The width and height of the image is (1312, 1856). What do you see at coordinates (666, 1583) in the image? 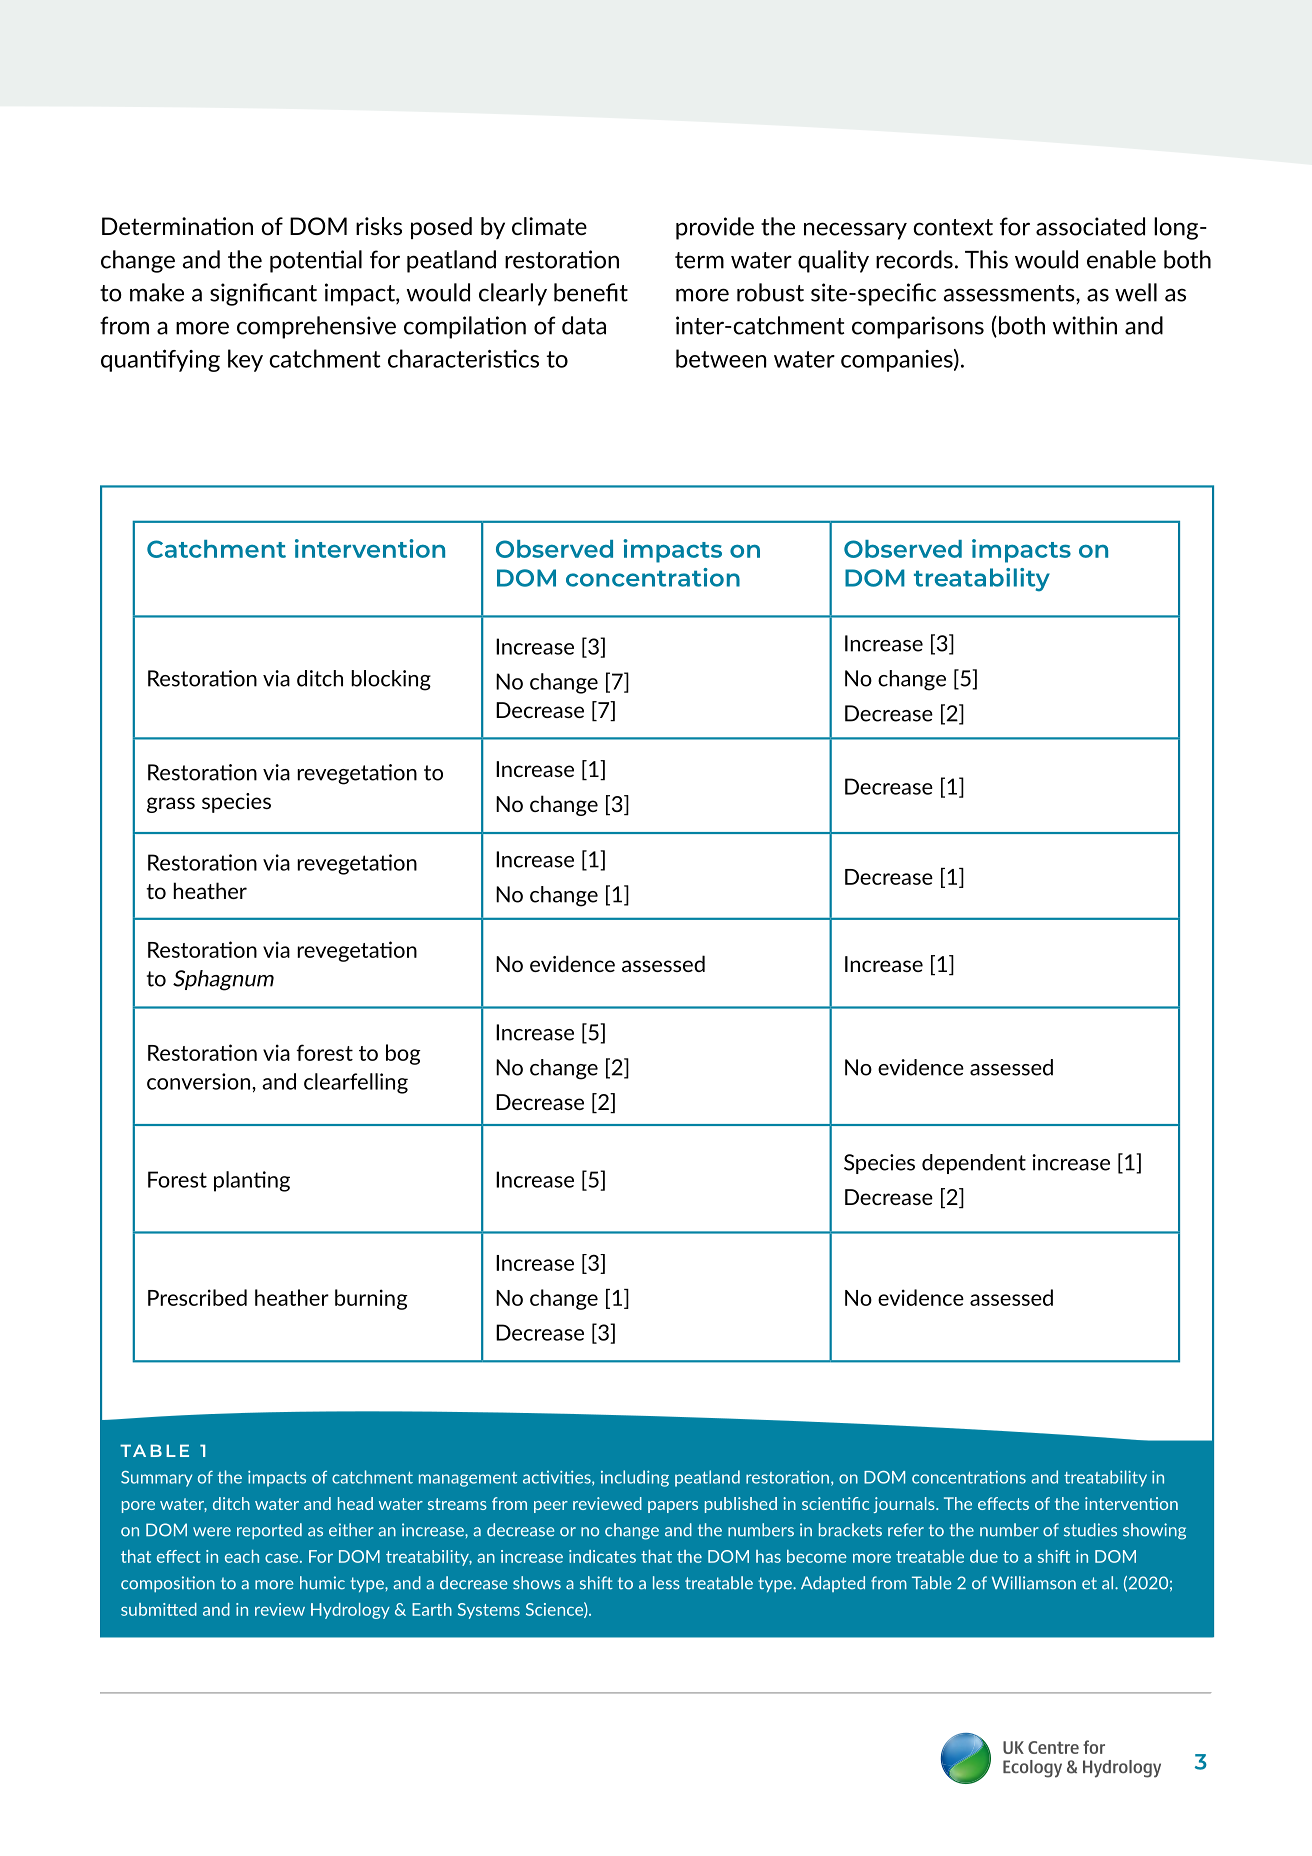
I see `less` at bounding box center [666, 1583].
